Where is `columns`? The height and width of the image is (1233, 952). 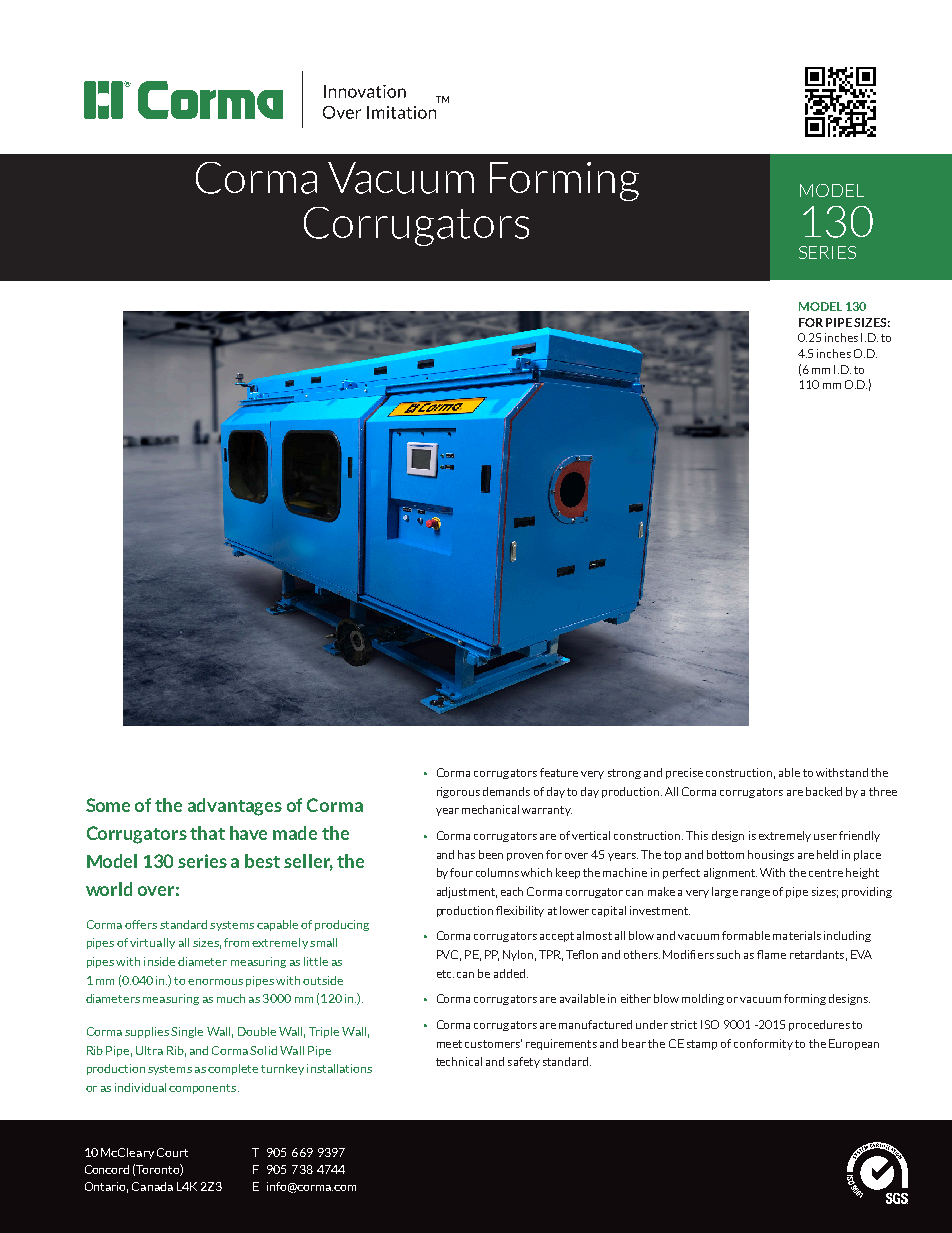 columns is located at coordinates (497, 872).
